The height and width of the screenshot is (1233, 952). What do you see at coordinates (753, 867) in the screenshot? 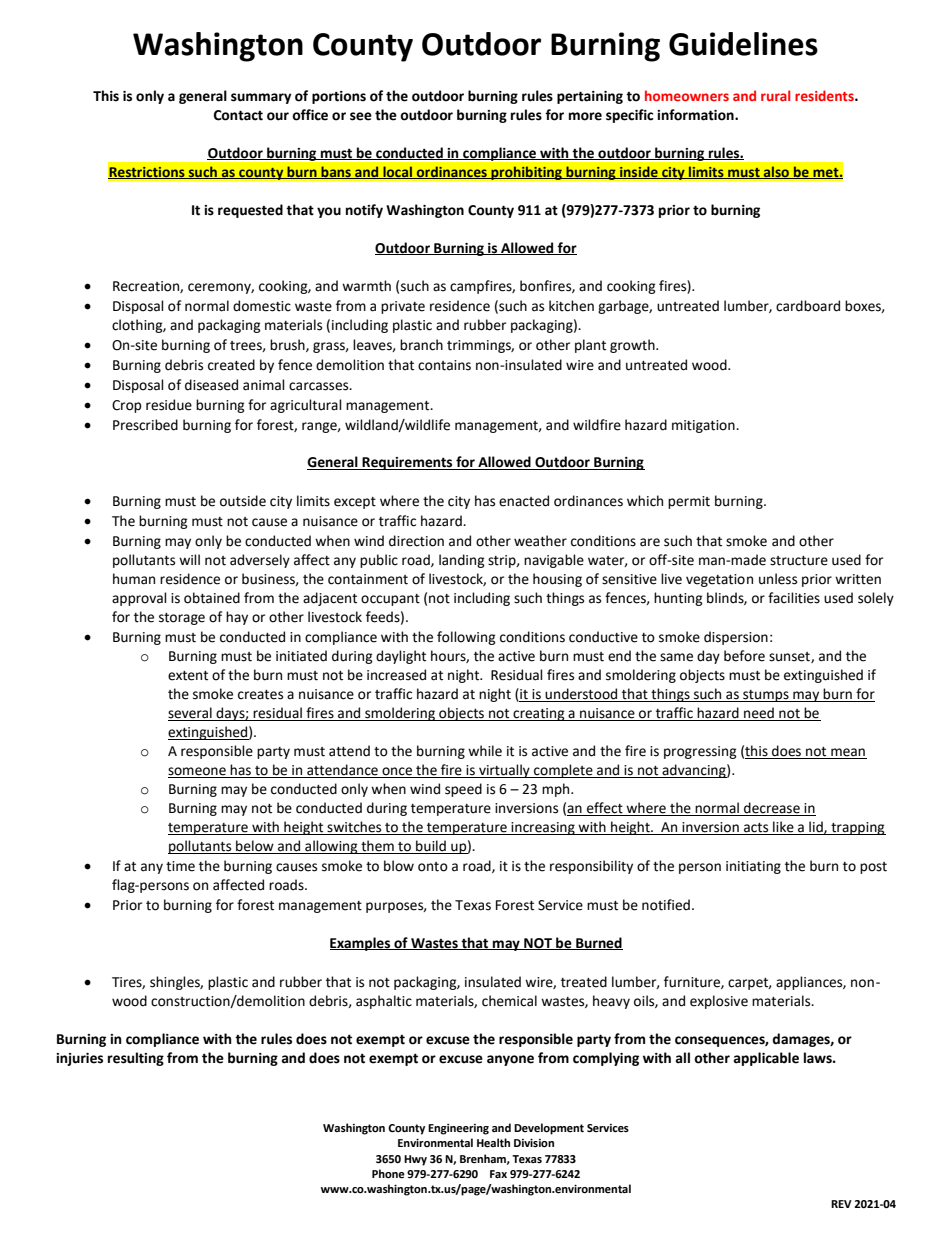
I see `initiating` at bounding box center [753, 867].
